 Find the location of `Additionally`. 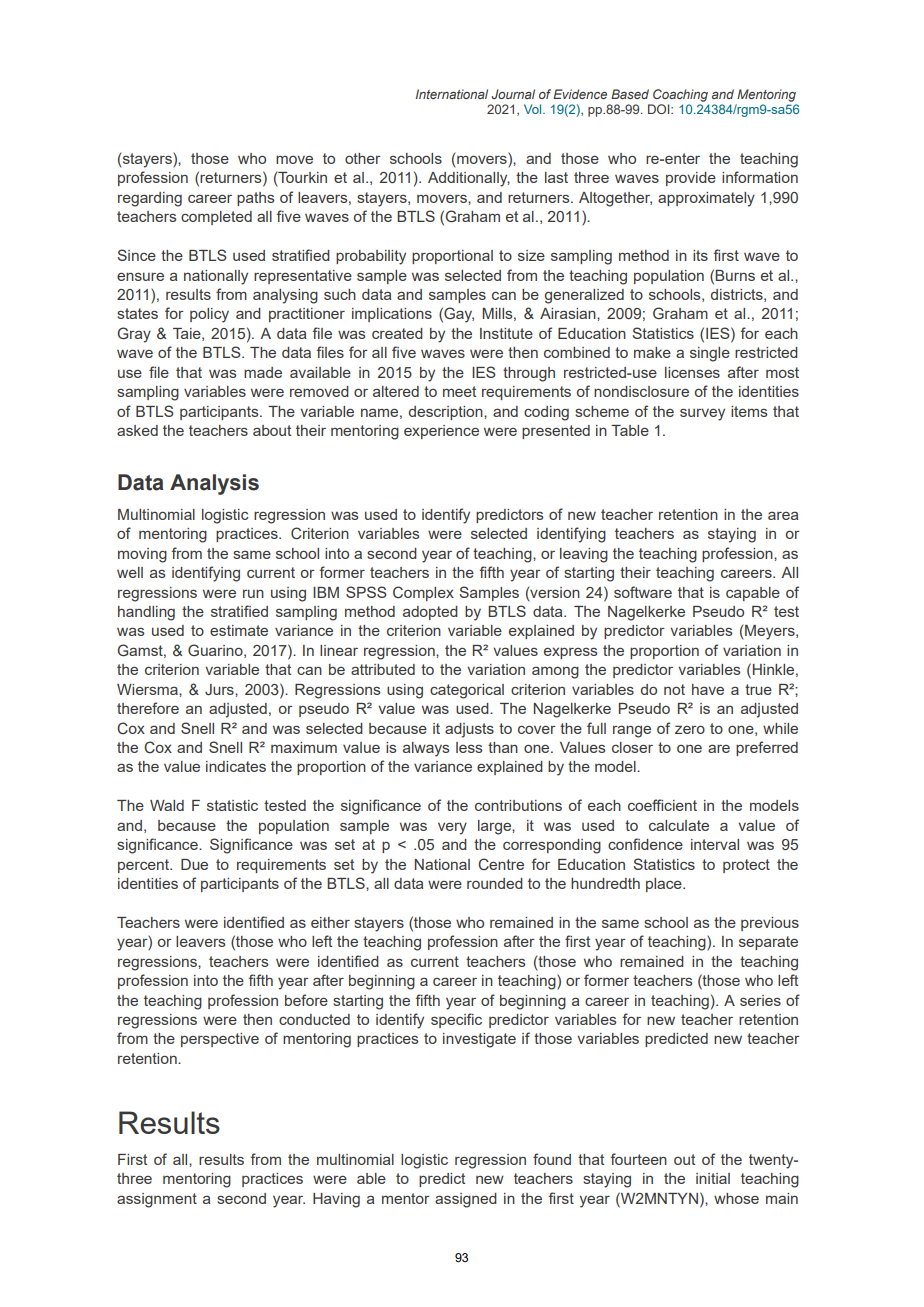

Additionally is located at coordinates (469, 179).
